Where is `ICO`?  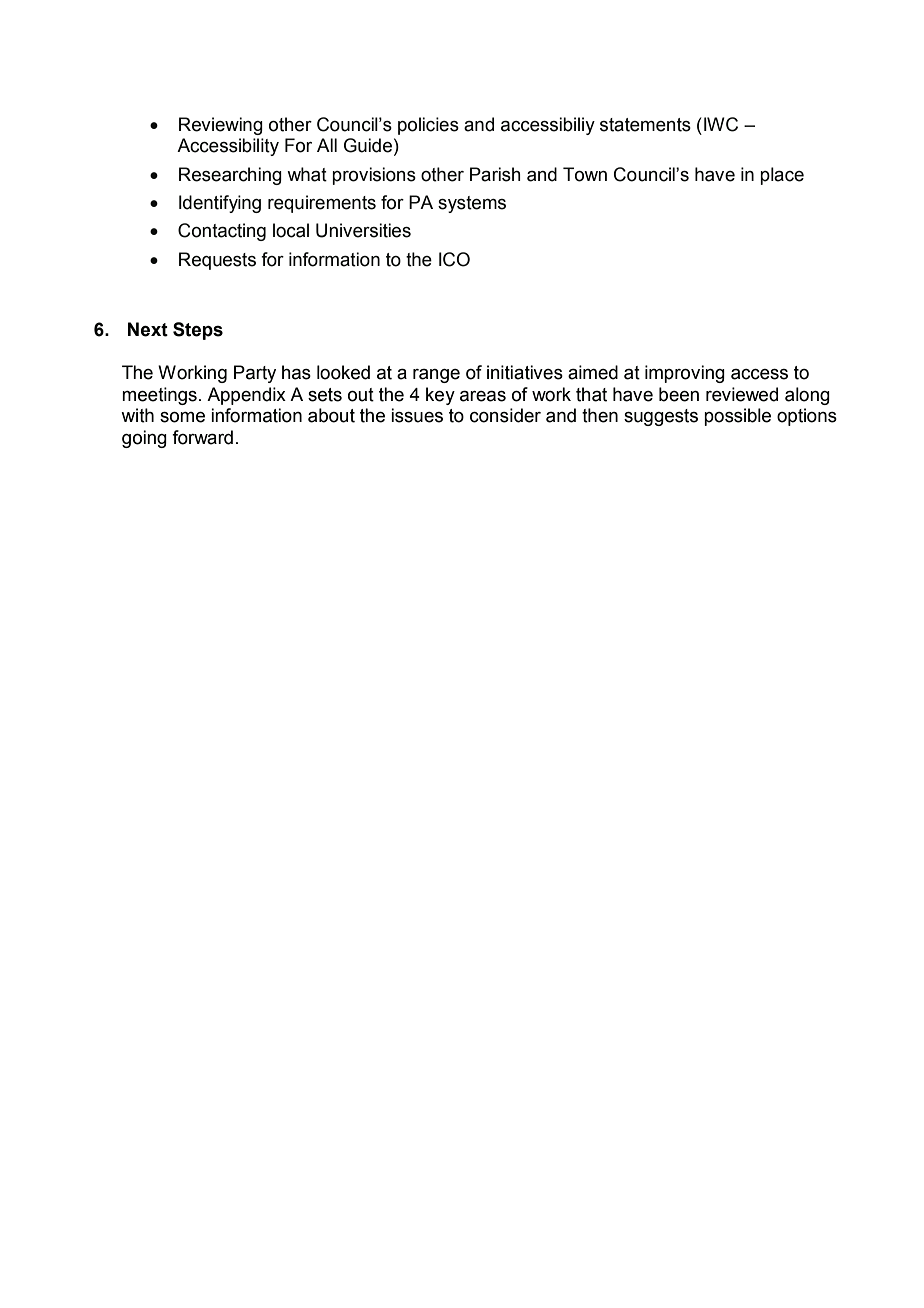
ICO is located at coordinates (454, 259).
